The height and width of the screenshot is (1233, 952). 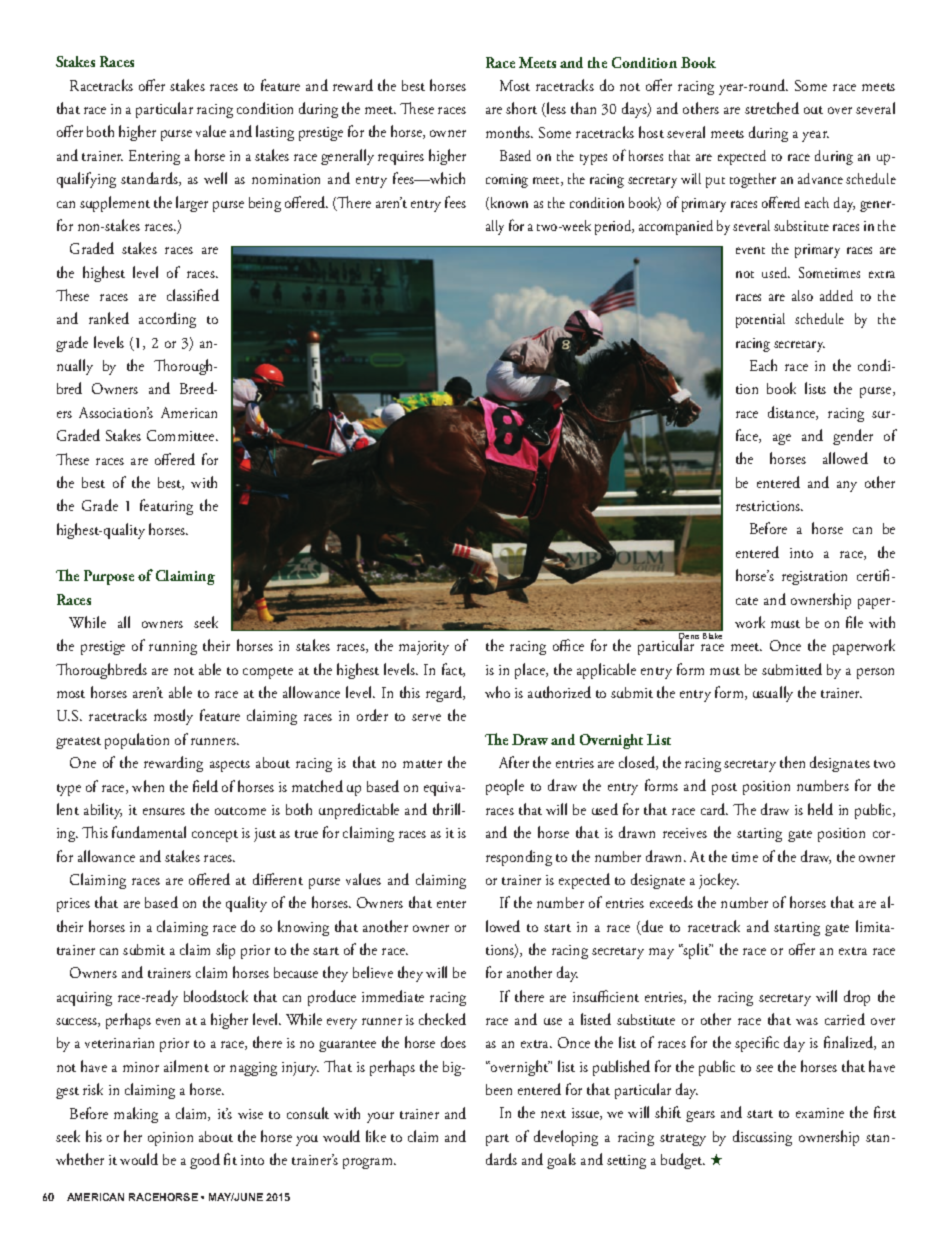 I want to click on months, so click(x=509, y=132).
